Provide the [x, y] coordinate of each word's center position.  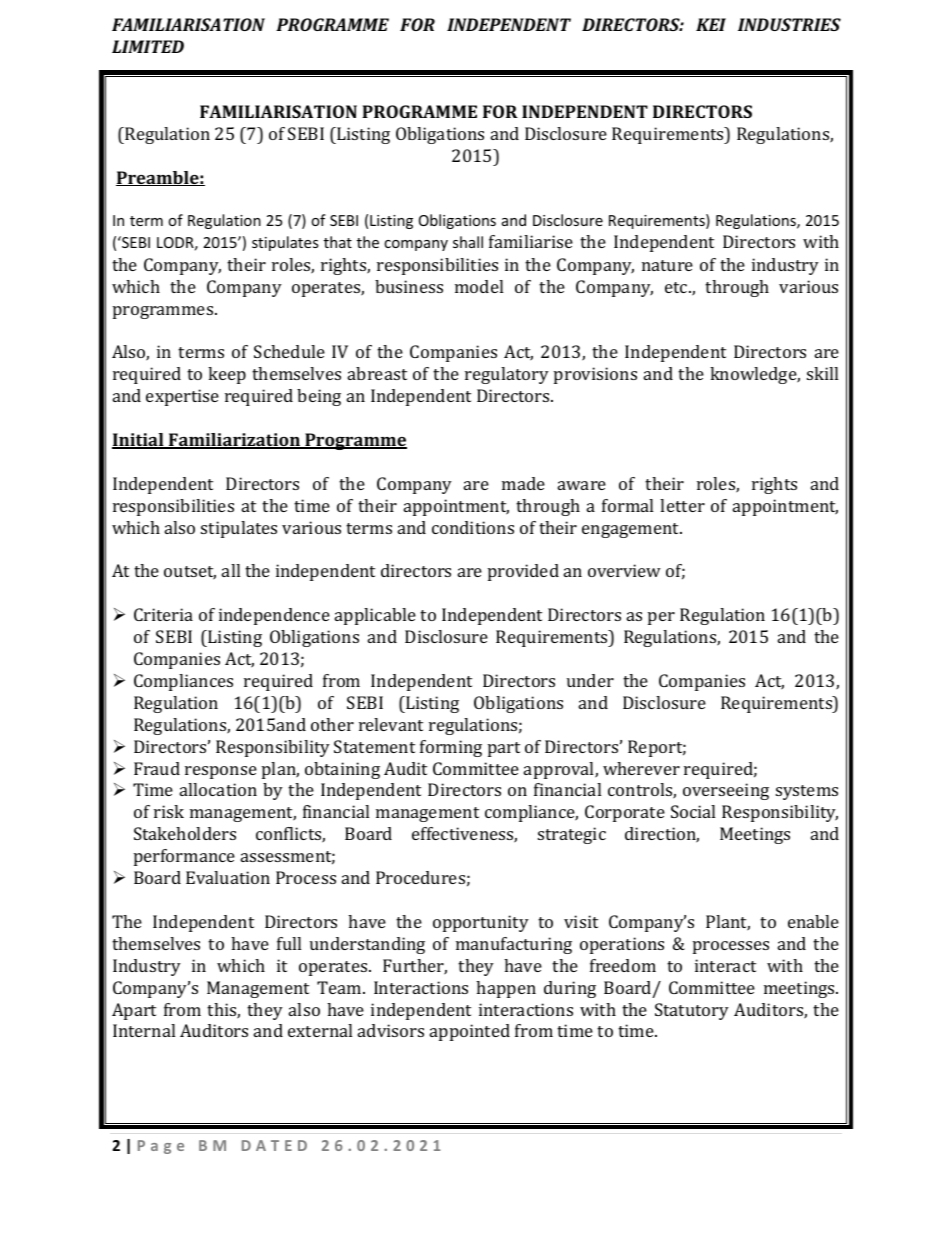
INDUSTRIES [789, 24]
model [479, 286]
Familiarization [234, 441]
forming [451, 748]
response [221, 772]
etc [677, 287]
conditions [473, 527]
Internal [144, 1030]
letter [682, 505]
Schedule [289, 351]
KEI [711, 24]
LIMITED [148, 46]
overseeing [726, 791]
